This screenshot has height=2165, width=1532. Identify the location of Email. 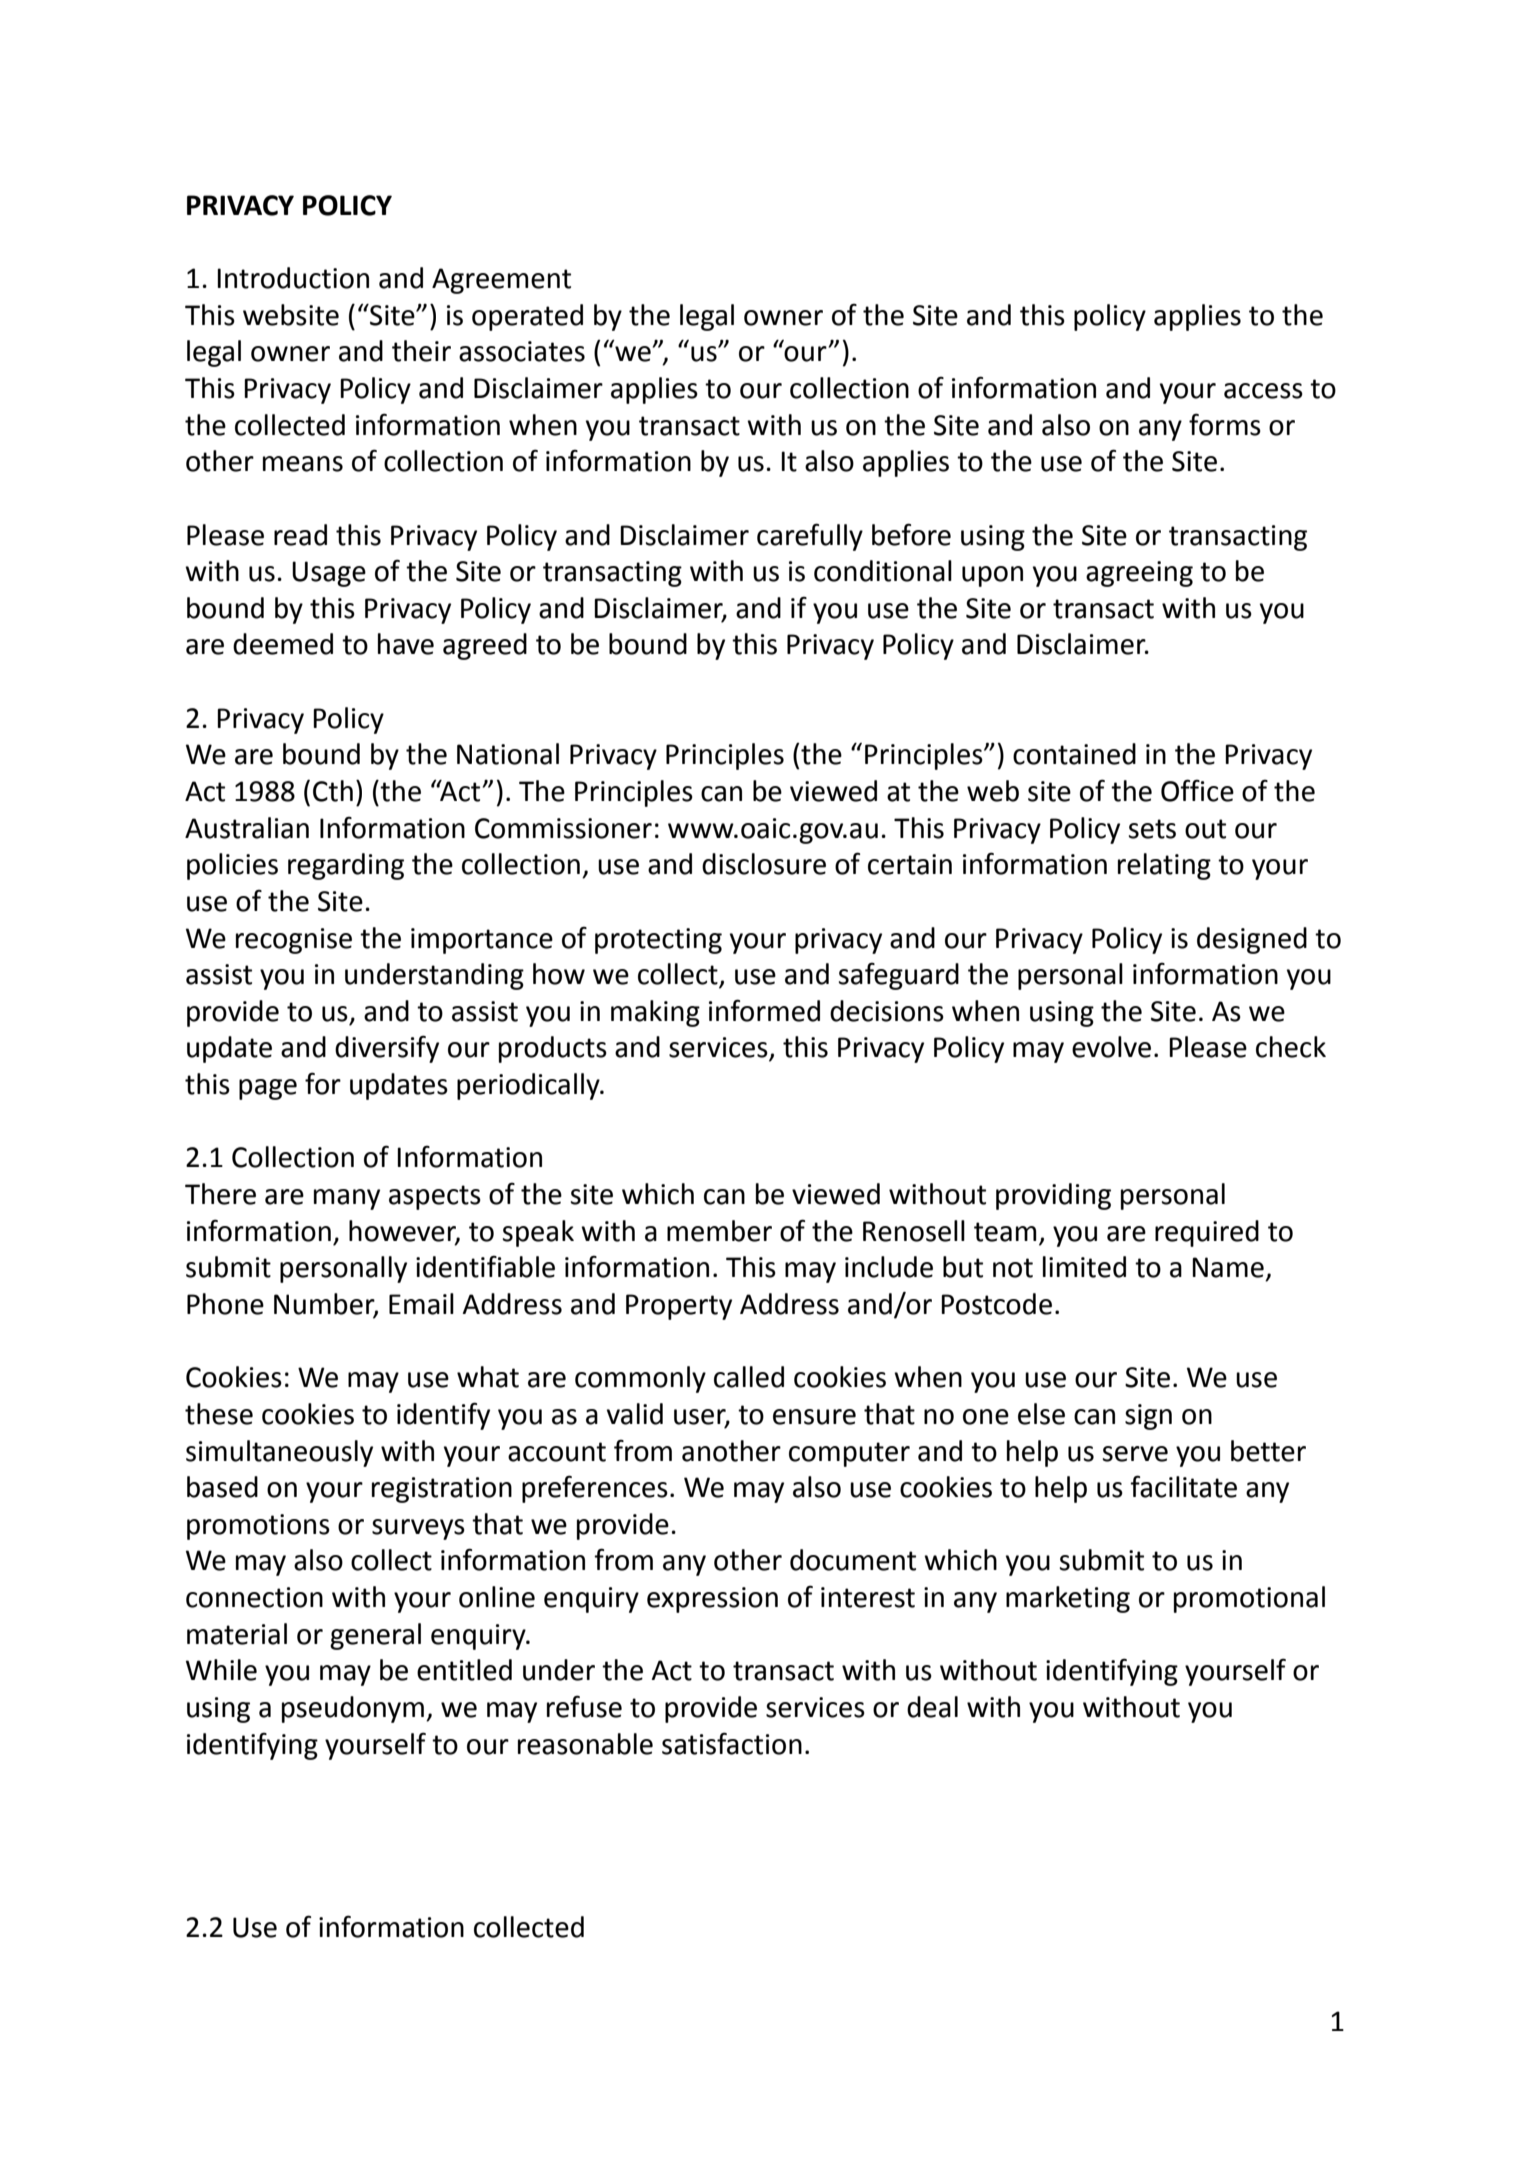
(421, 1304).
